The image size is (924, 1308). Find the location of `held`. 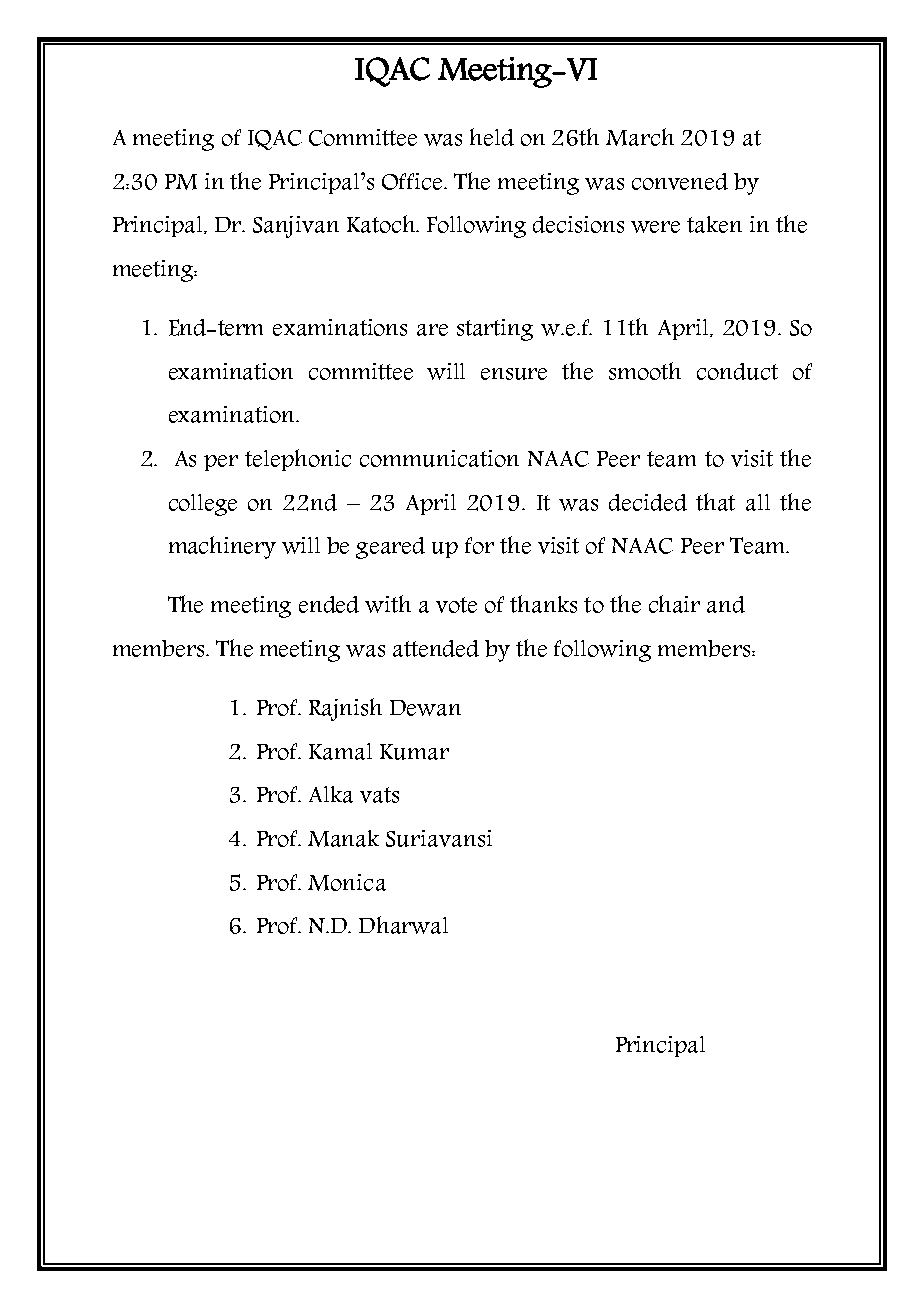

held is located at coordinates (492, 137).
